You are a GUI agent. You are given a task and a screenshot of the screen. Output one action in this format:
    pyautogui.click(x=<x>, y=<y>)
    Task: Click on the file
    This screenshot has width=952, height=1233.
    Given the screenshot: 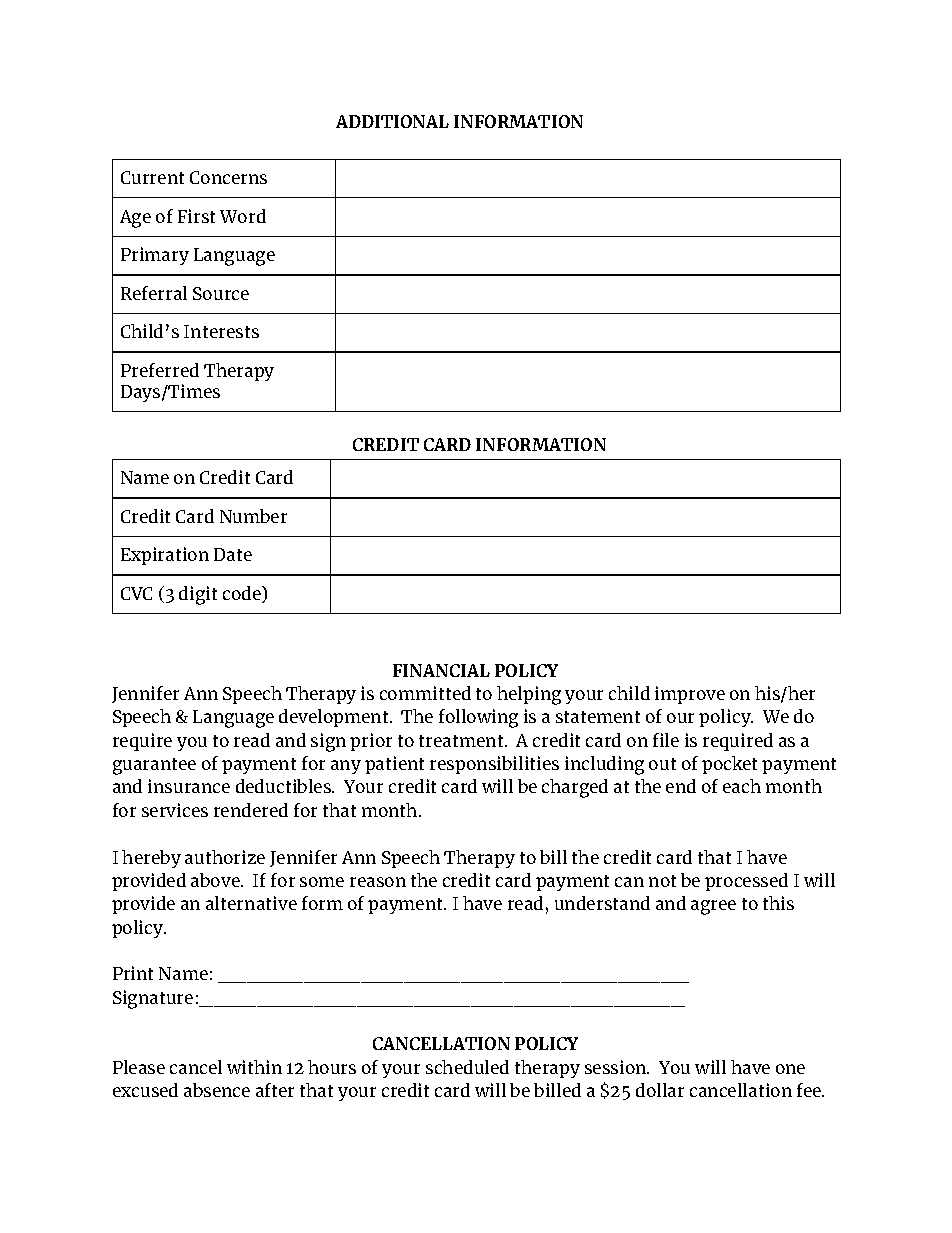 What is the action you would take?
    pyautogui.click(x=666, y=740)
